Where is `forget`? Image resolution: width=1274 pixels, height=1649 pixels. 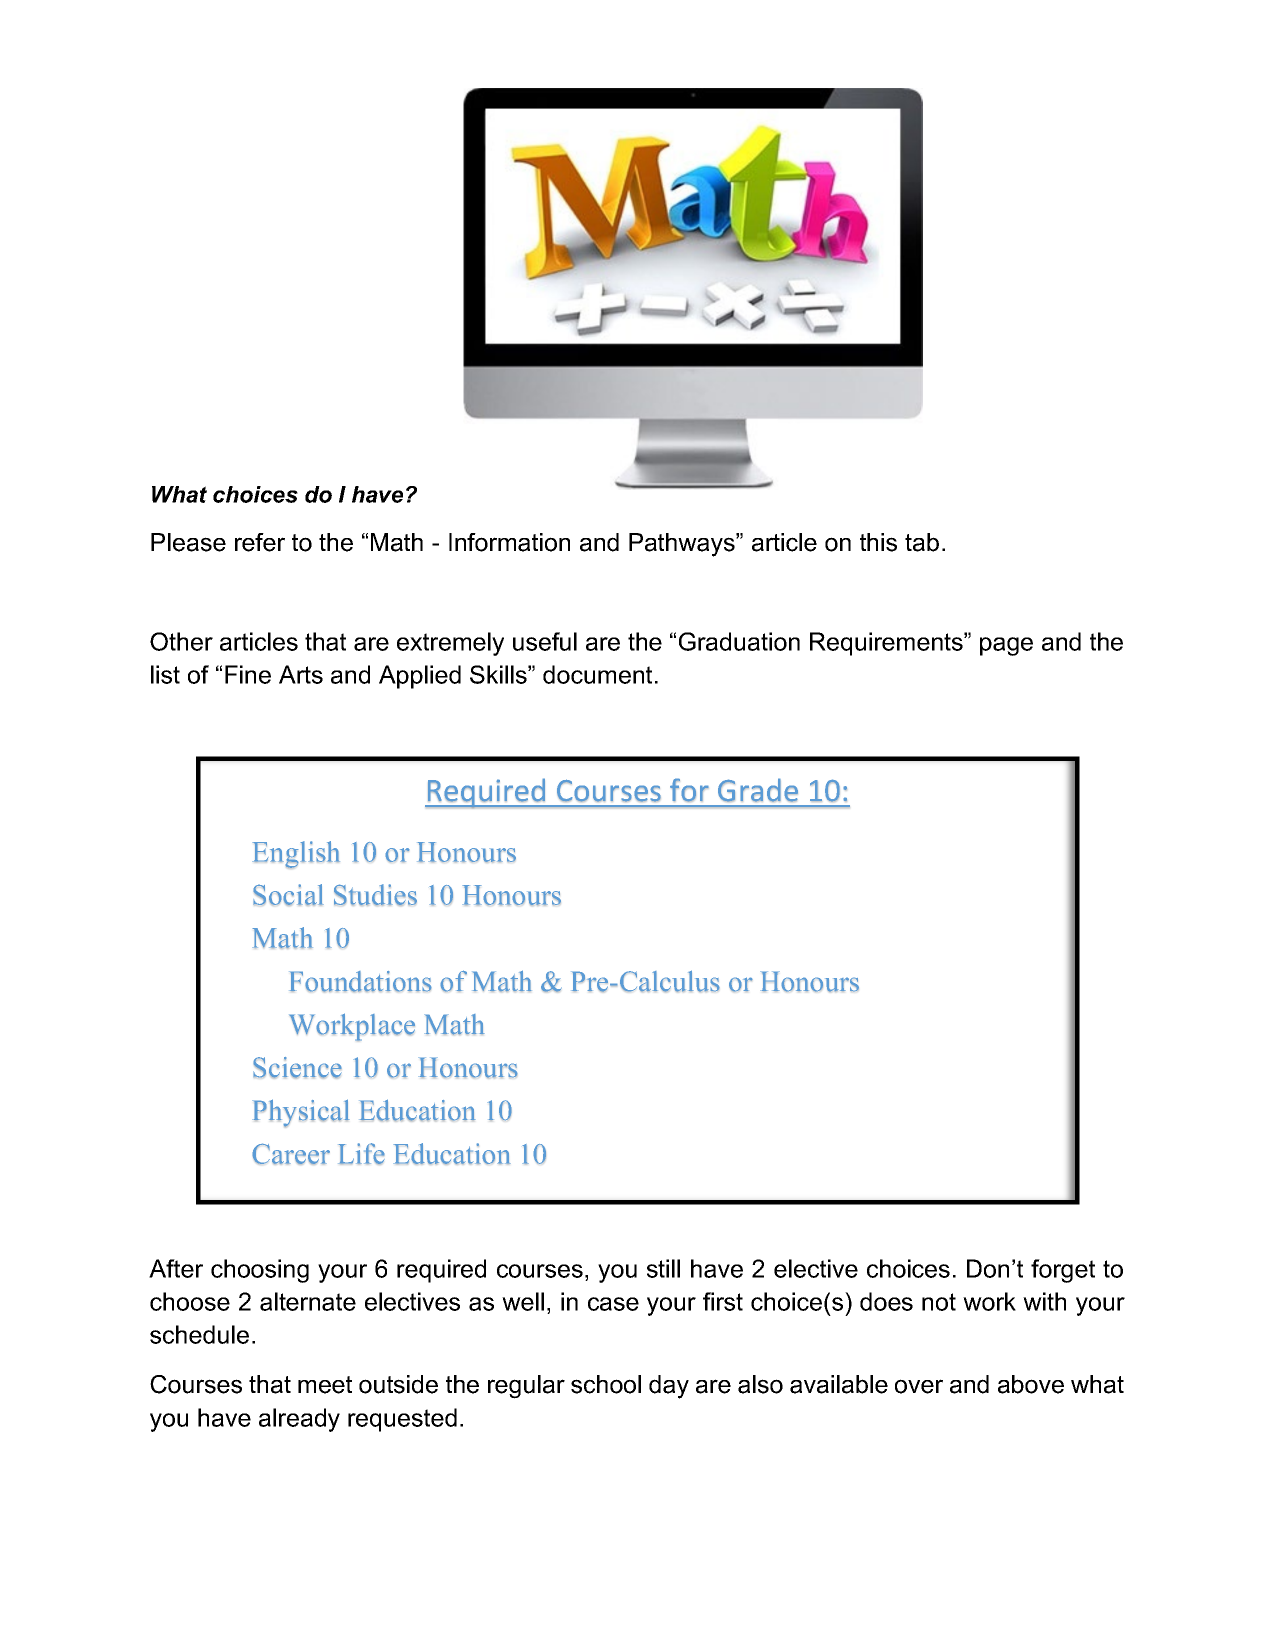
forget is located at coordinates (1063, 1271).
